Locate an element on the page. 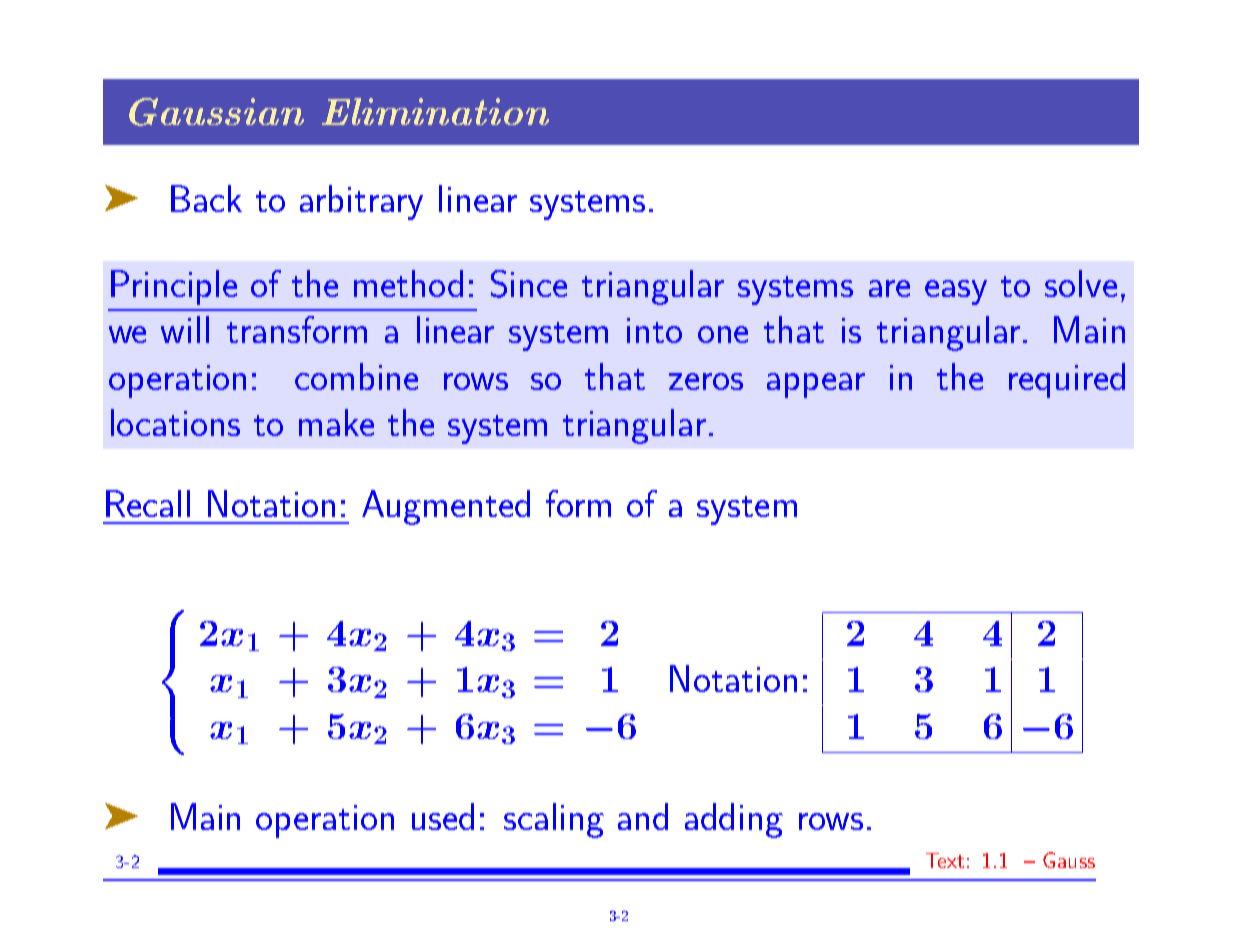 This document has height=952, width=1233. used is located at coordinates (443, 816).
